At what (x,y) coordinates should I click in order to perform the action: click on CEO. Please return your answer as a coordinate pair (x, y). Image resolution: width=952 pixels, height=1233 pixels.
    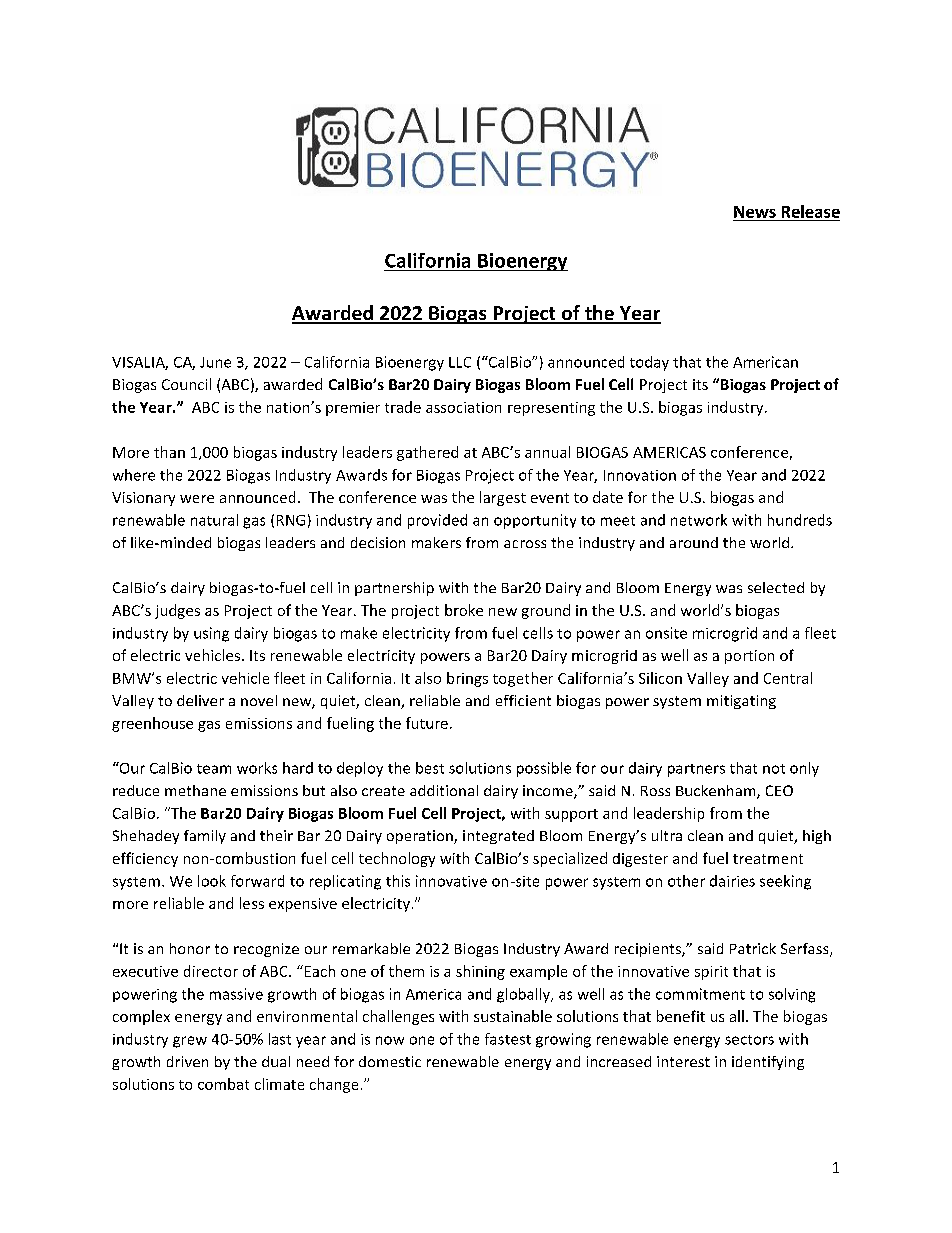
    Looking at the image, I should click on (779, 790).
